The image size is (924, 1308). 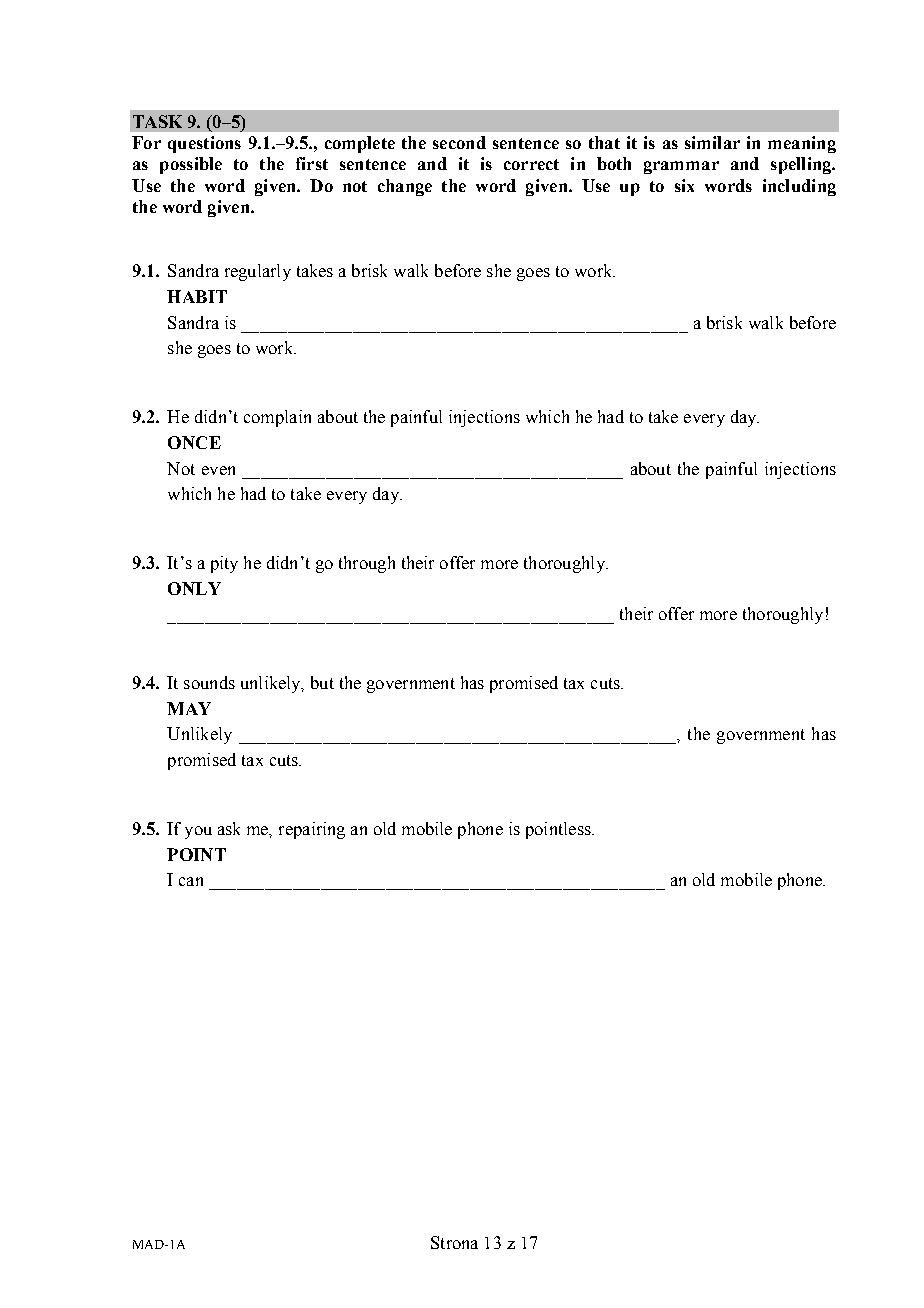 What do you see at coordinates (191, 881) in the page?
I see `can` at bounding box center [191, 881].
